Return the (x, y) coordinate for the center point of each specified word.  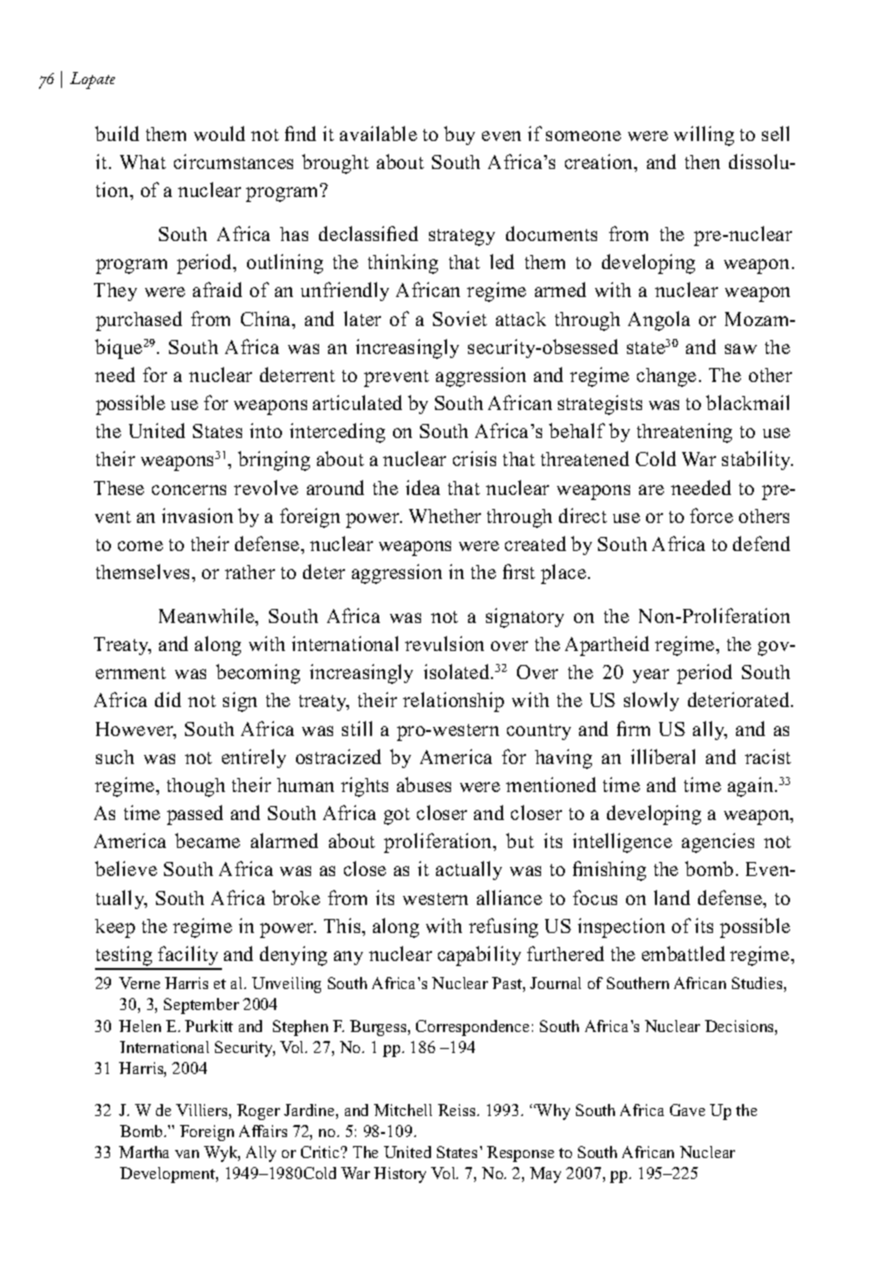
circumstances (233, 161)
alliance (509, 897)
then (702, 162)
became (207, 840)
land (672, 897)
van (187, 1154)
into (266, 430)
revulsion (444, 643)
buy (459, 135)
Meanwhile (207, 615)
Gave (687, 1110)
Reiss (458, 1110)
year (651, 676)
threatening (684, 433)
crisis (474, 458)
